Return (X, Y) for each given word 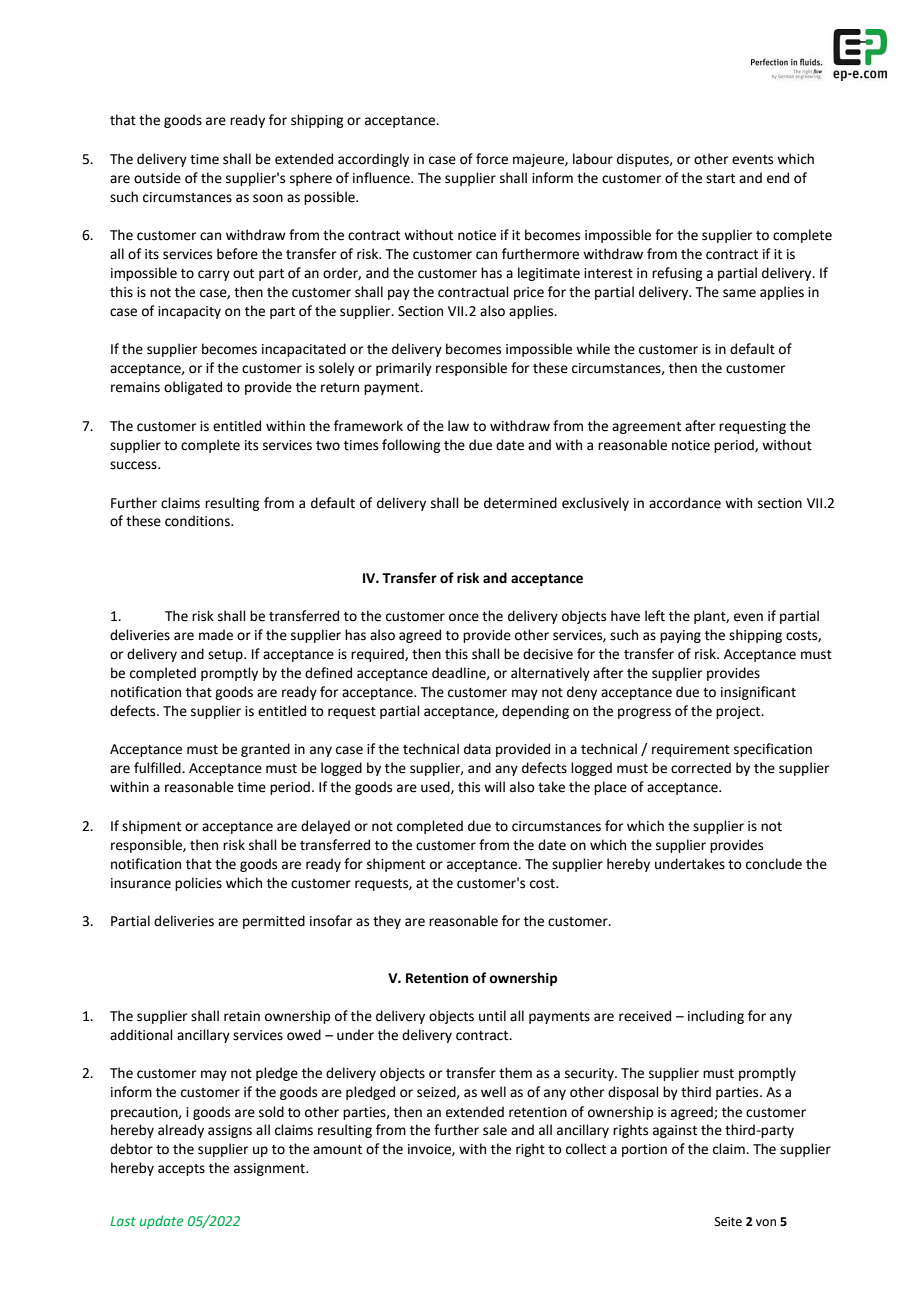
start (720, 179)
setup (226, 656)
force (492, 159)
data (477, 749)
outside (157, 178)
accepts (181, 1170)
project (739, 712)
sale (495, 1130)
